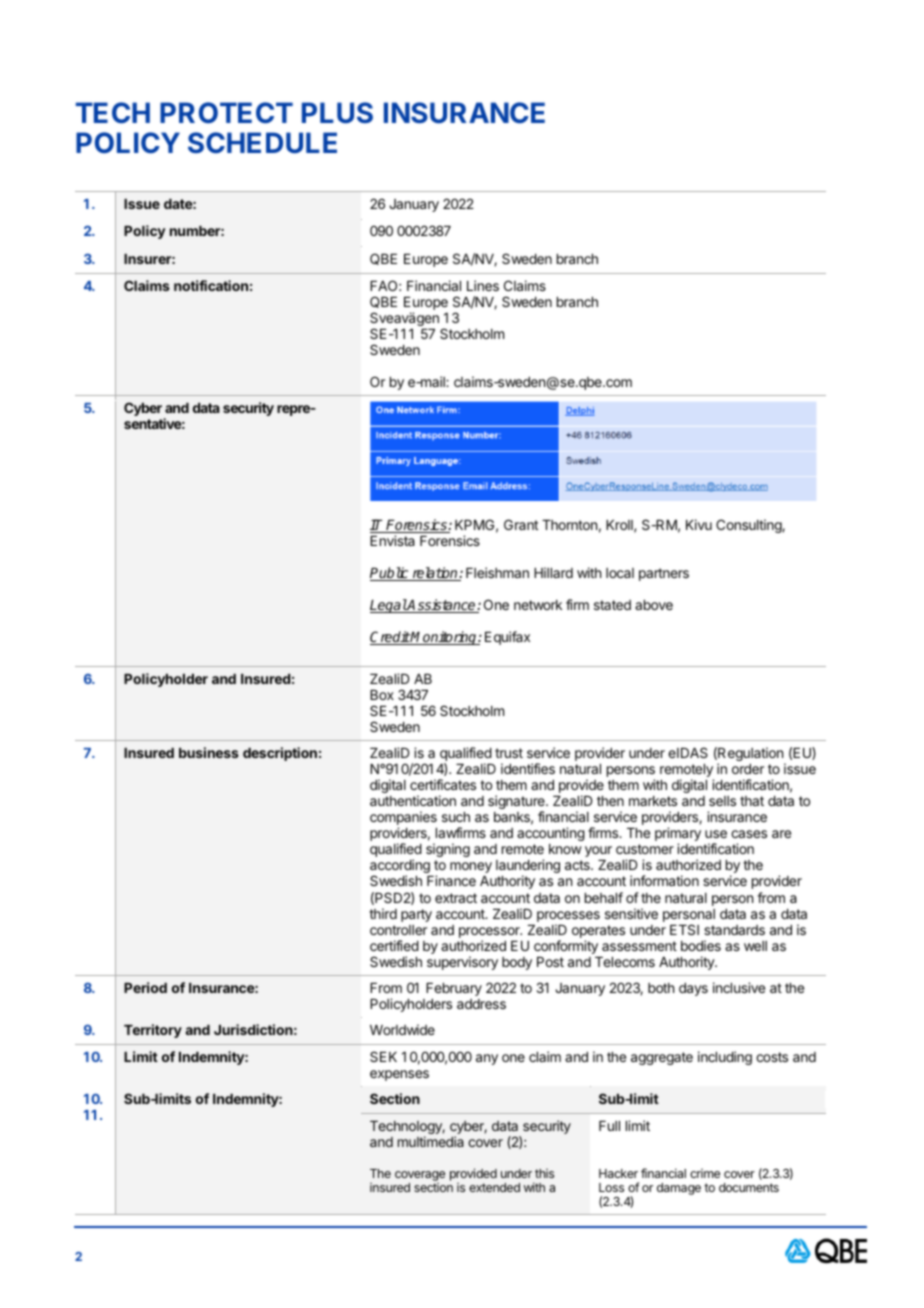  What do you see at coordinates (456, 817) in the document?
I see `such` at bounding box center [456, 817].
